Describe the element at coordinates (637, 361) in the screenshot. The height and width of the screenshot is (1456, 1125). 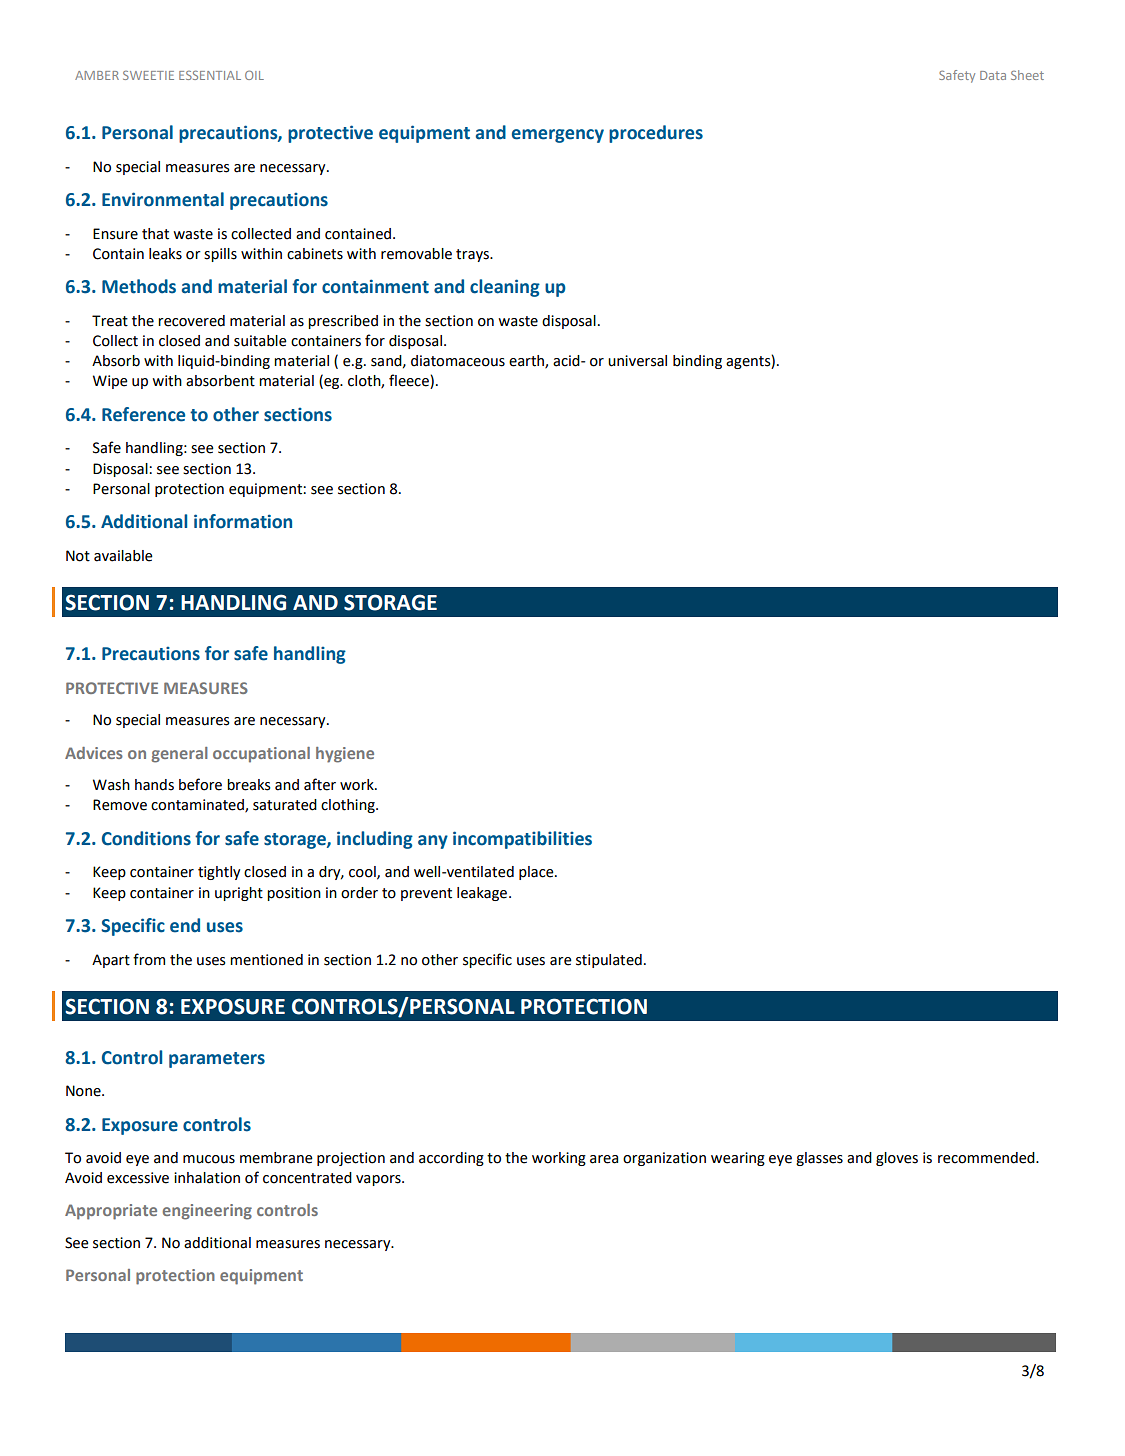
I see `universal` at that location.
